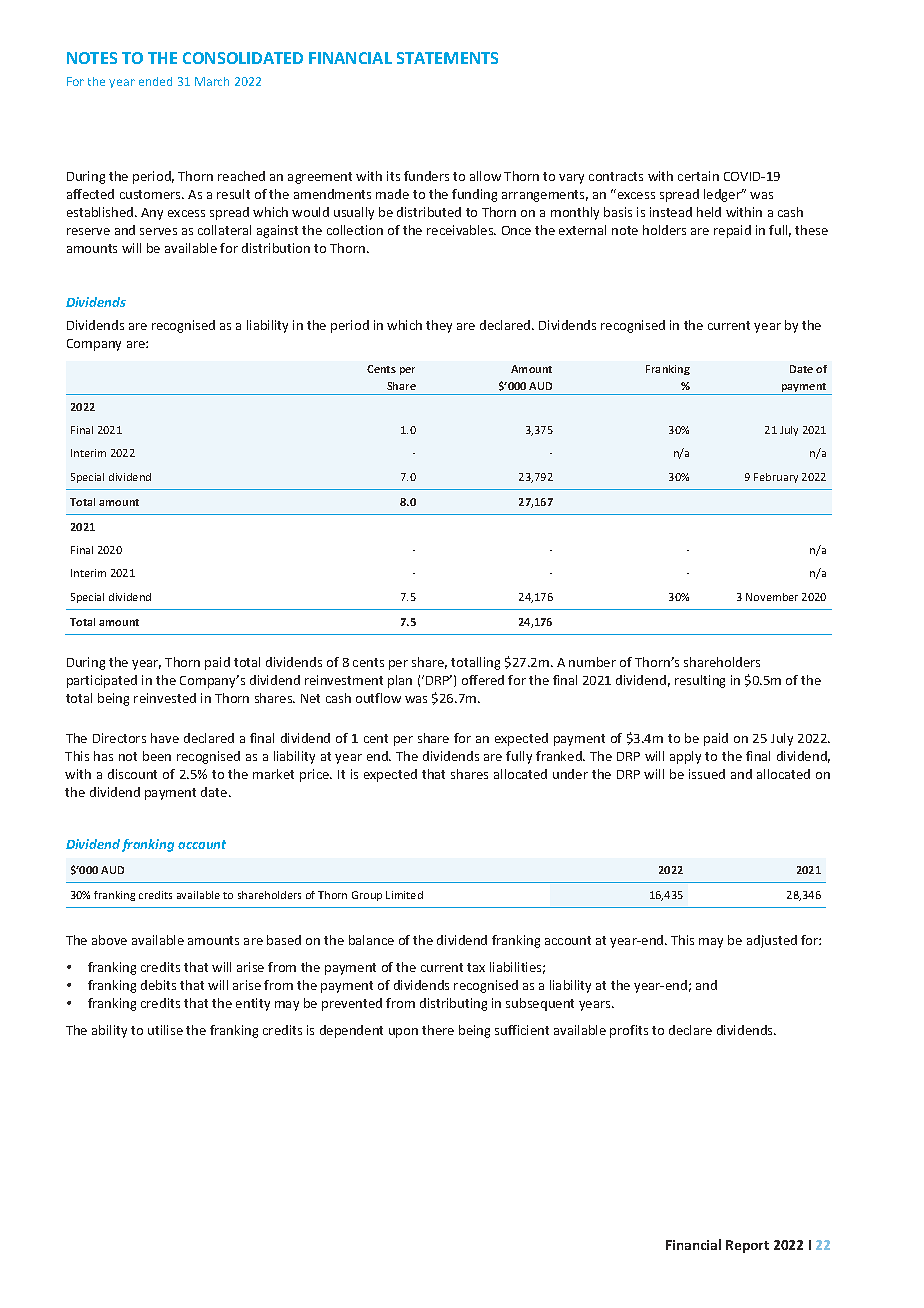 This page has width=924, height=1308. Describe the element at coordinates (102, 681) in the page. I see `participated` at that location.
